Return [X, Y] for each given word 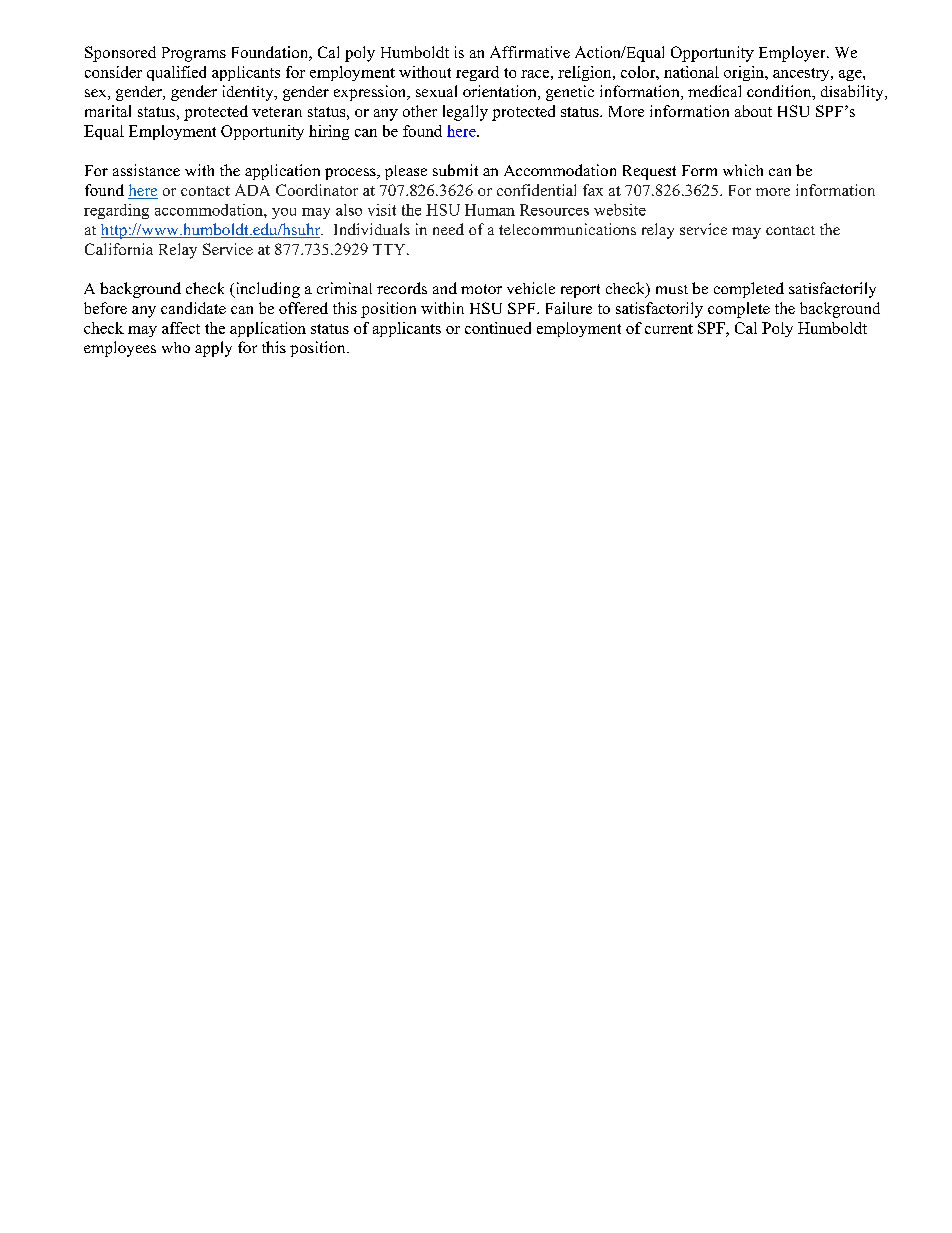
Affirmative [530, 52]
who [176, 347]
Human [490, 210]
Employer [793, 54]
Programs [194, 54]
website [620, 210]
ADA [252, 190]
